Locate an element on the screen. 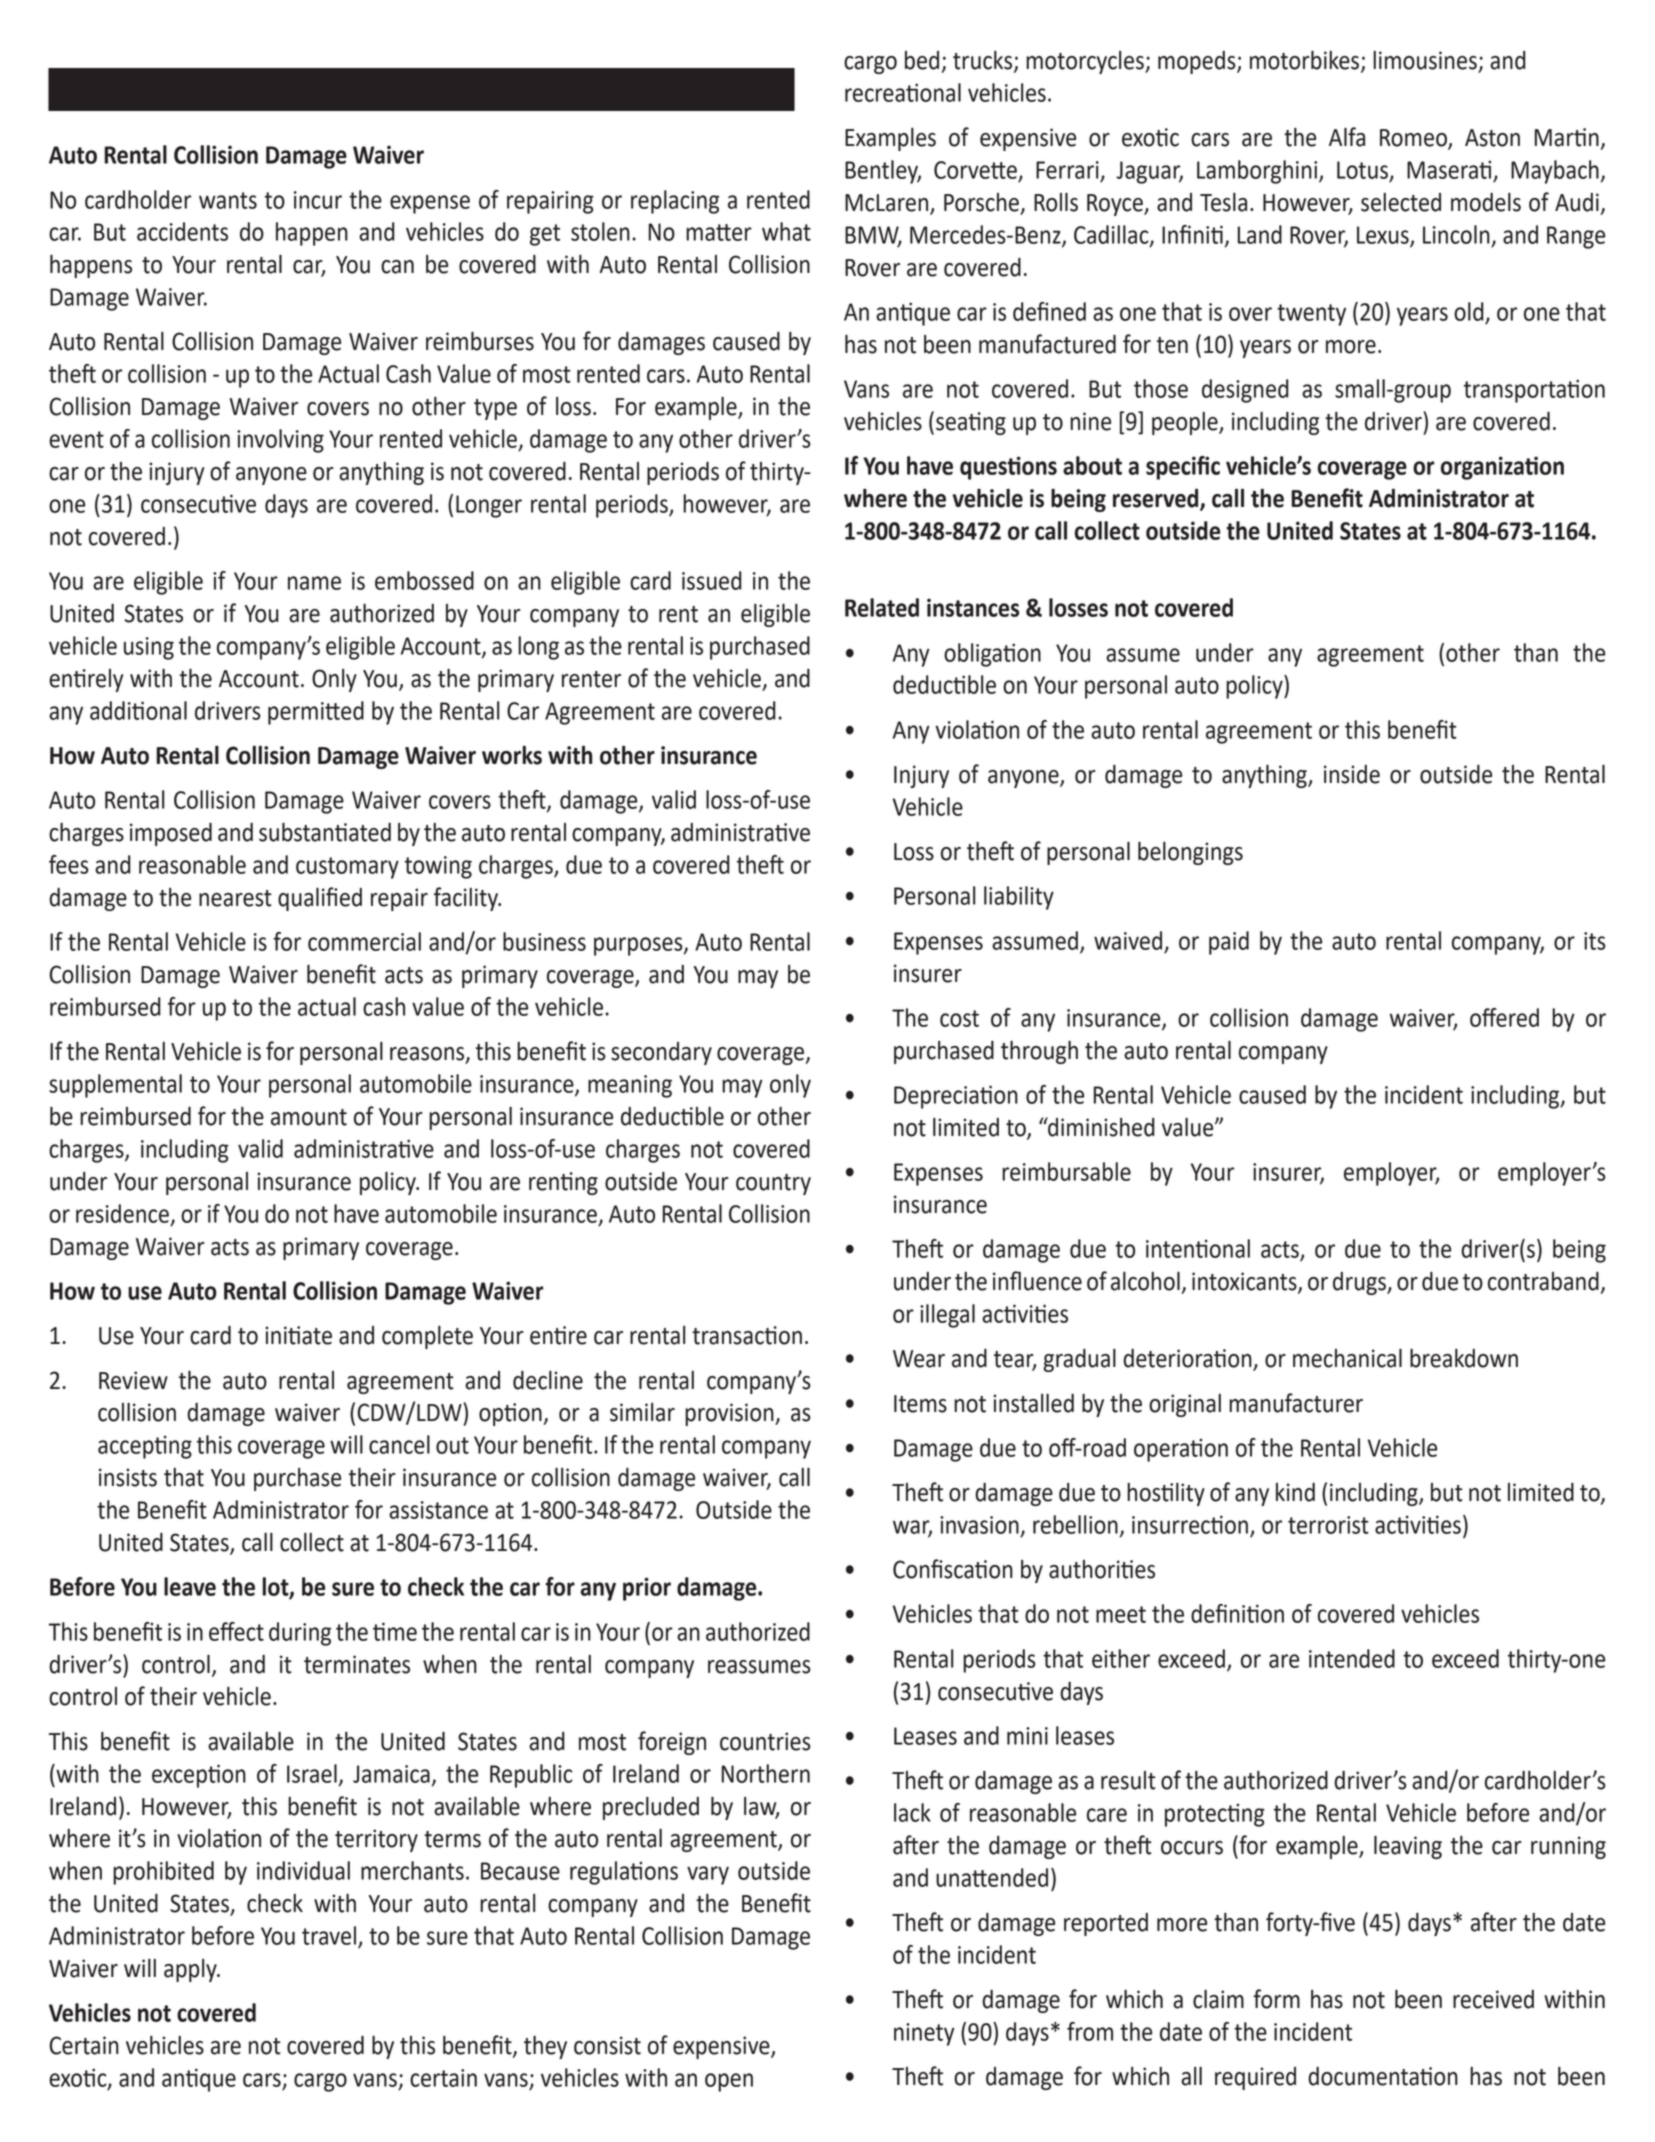 Image resolution: width=1655 pixels, height=2142 pixels. apply is located at coordinates (191, 1970).
